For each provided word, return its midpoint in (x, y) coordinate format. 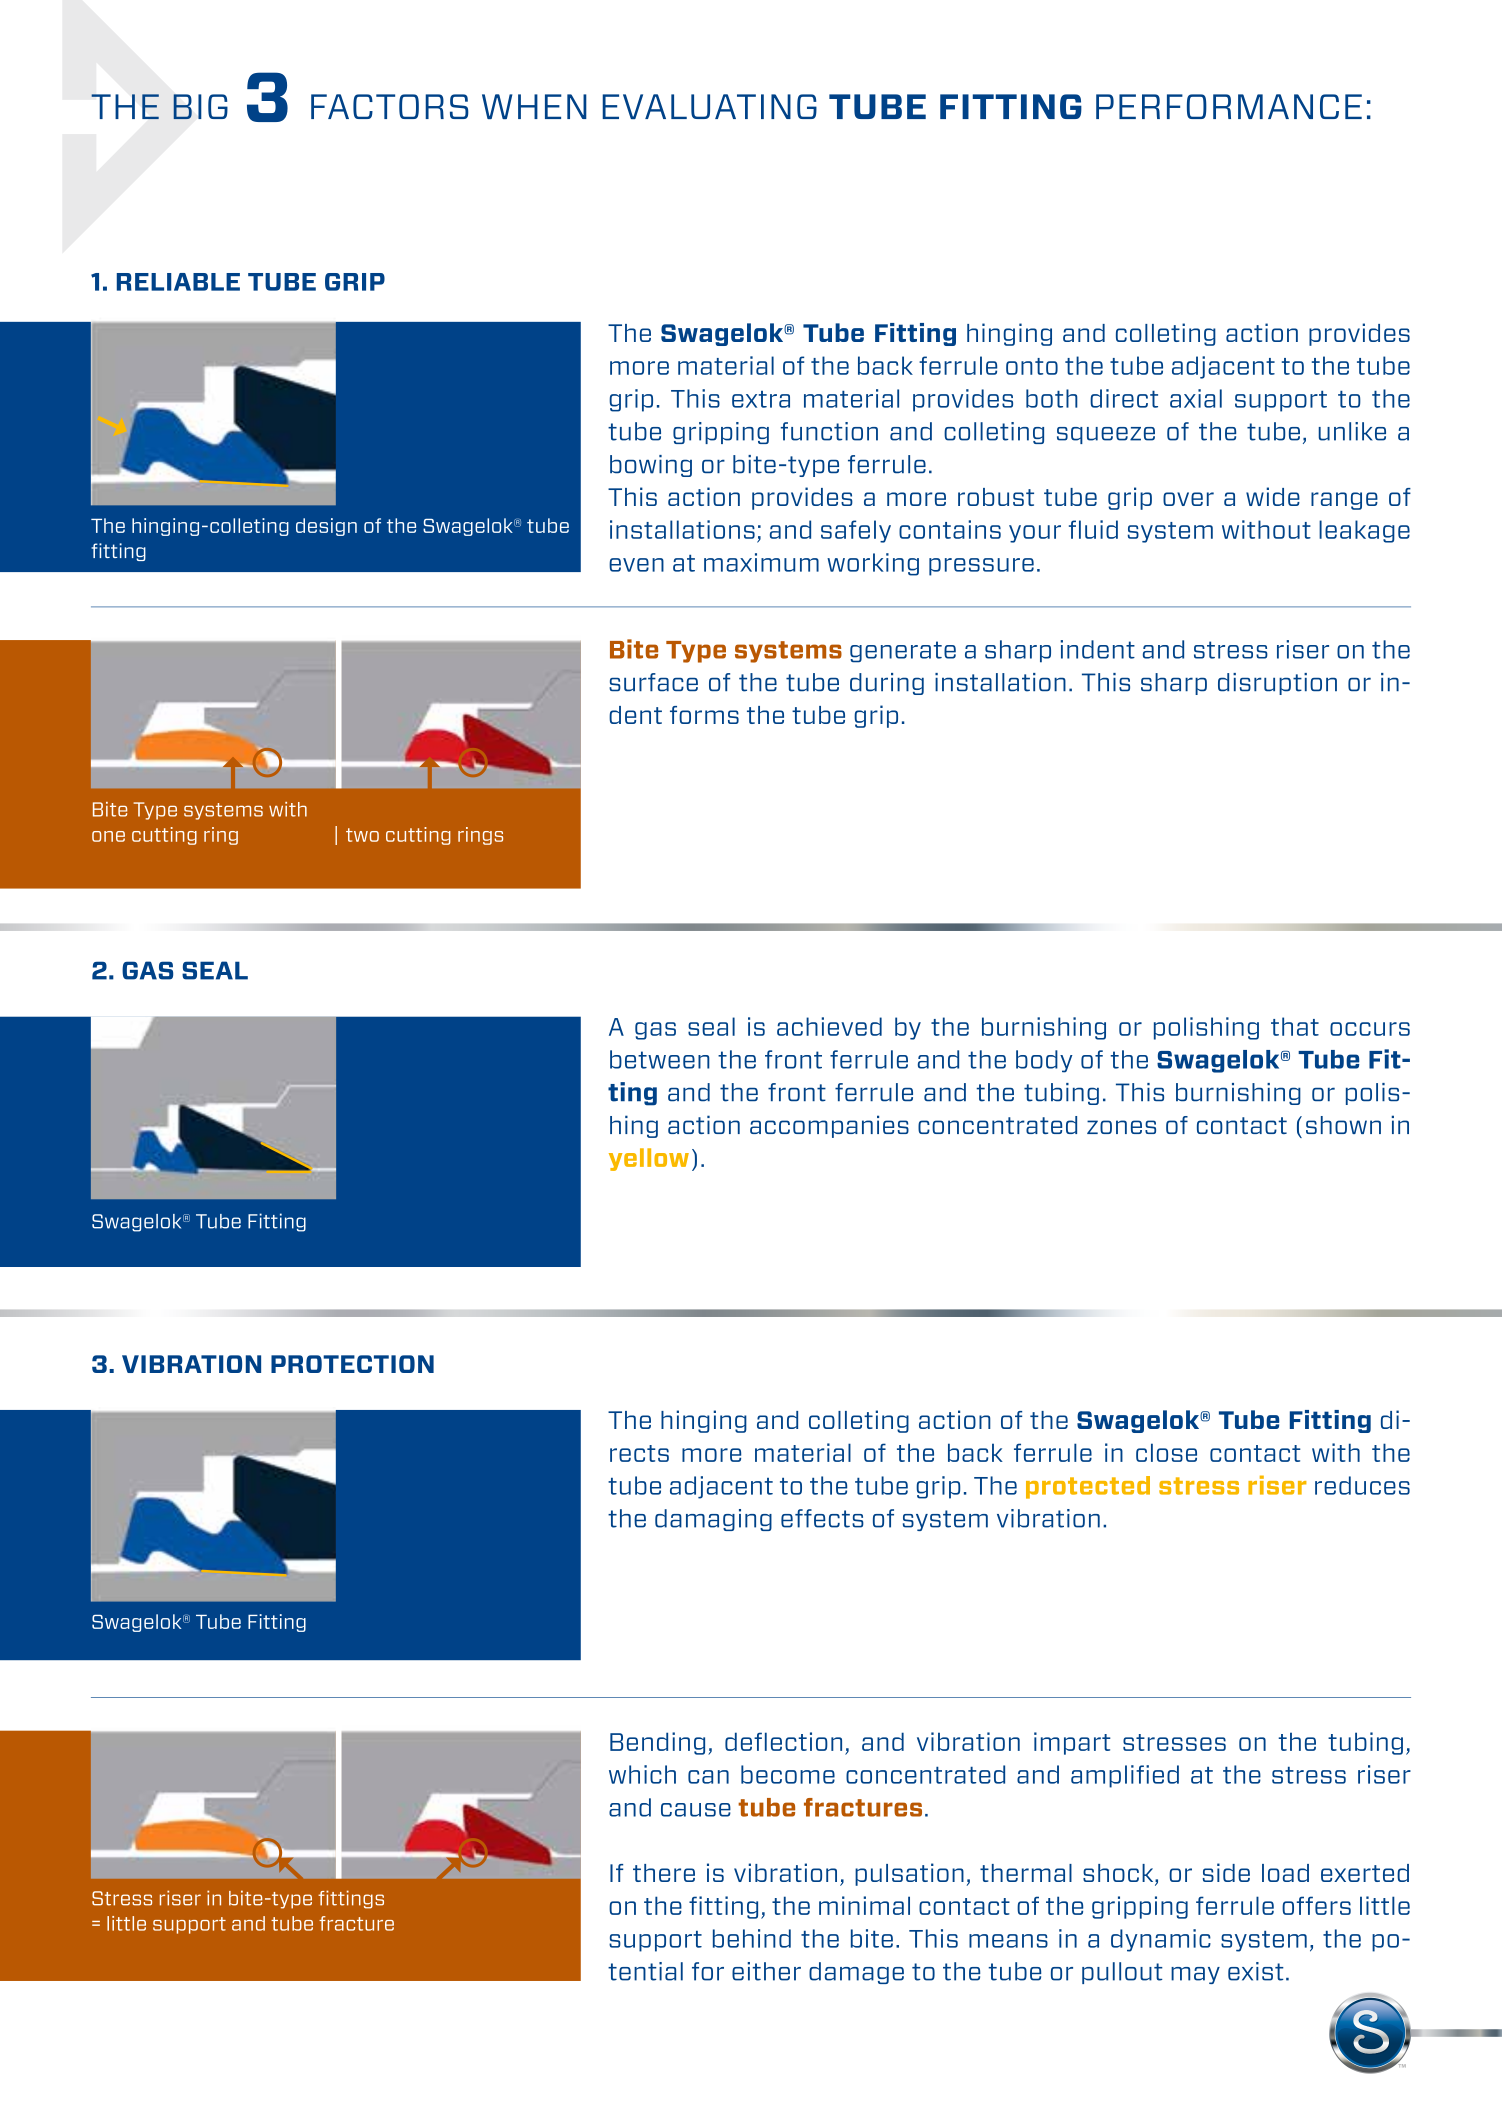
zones (1121, 1127)
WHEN (534, 106)
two (362, 835)
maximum (761, 562)
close (1166, 1452)
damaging (713, 1520)
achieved (829, 1026)
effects (822, 1518)
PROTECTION (352, 1364)
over (1188, 499)
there (664, 1873)
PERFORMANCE (1229, 106)
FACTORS (390, 106)
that (1295, 1026)
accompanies (829, 1126)
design (326, 527)
